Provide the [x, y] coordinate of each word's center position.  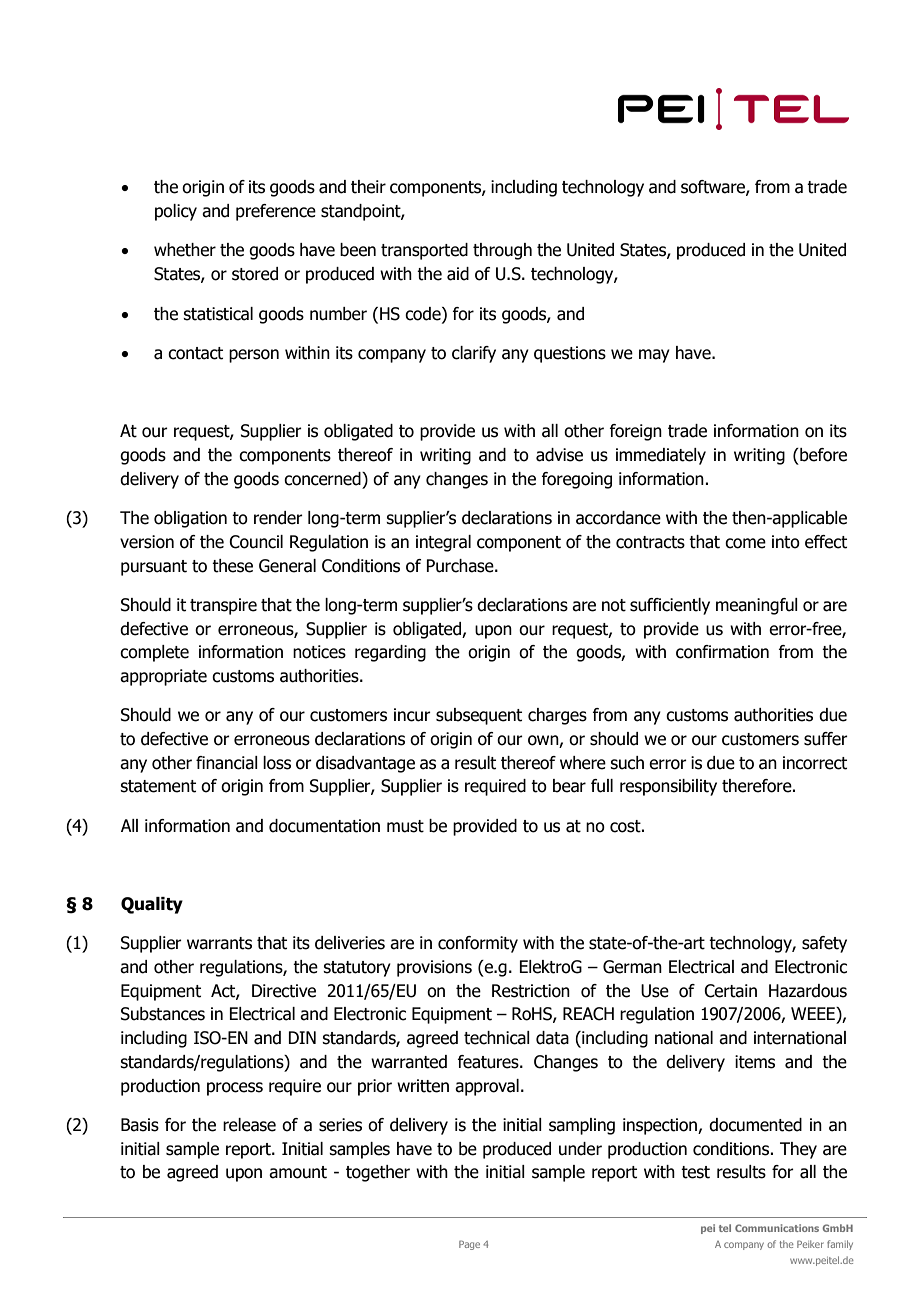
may [654, 356]
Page [469, 1245]
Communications [777, 1228]
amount [298, 1172]
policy [176, 212]
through [502, 251]
